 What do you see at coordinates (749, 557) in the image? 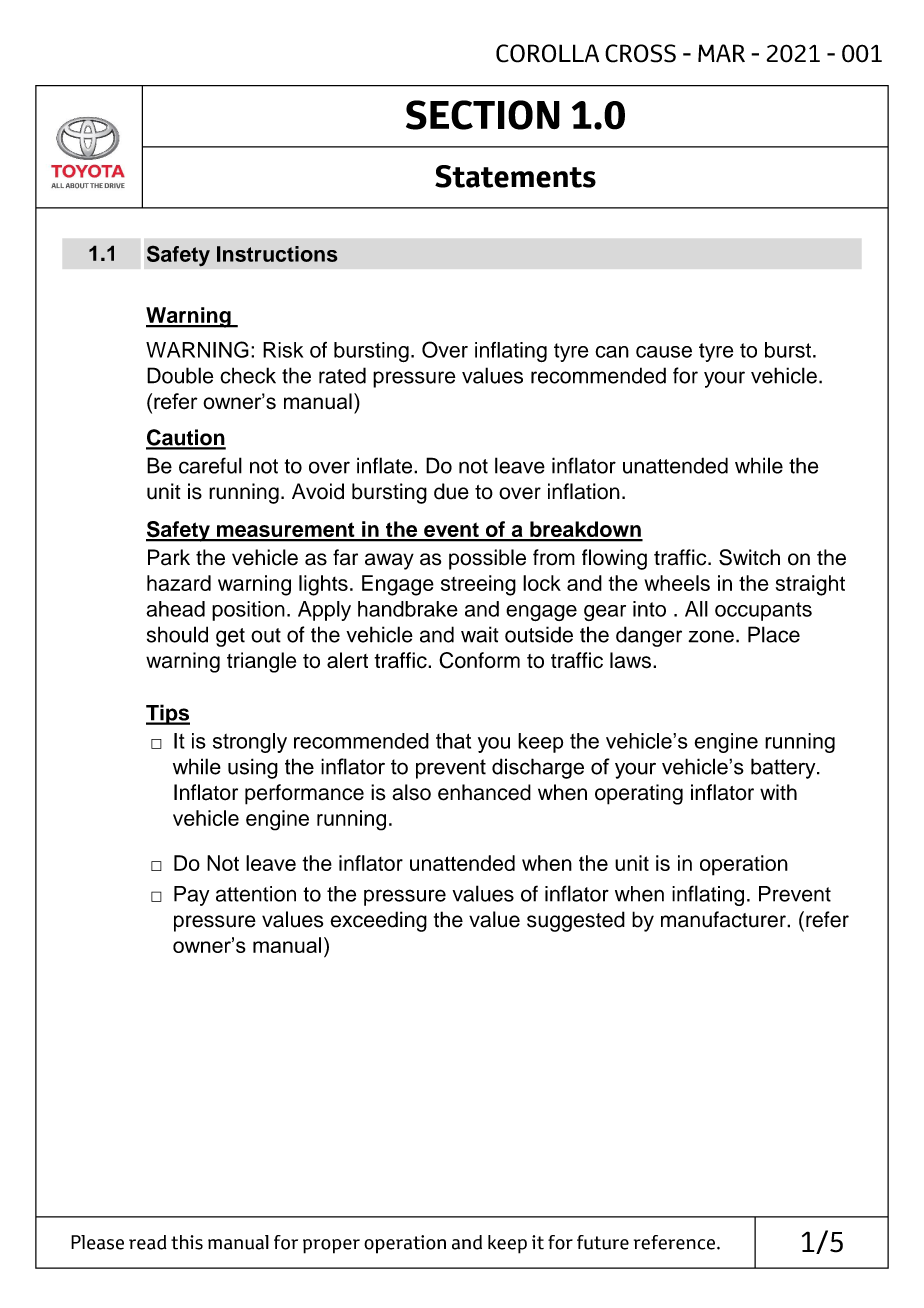
I see `Switch` at bounding box center [749, 557].
